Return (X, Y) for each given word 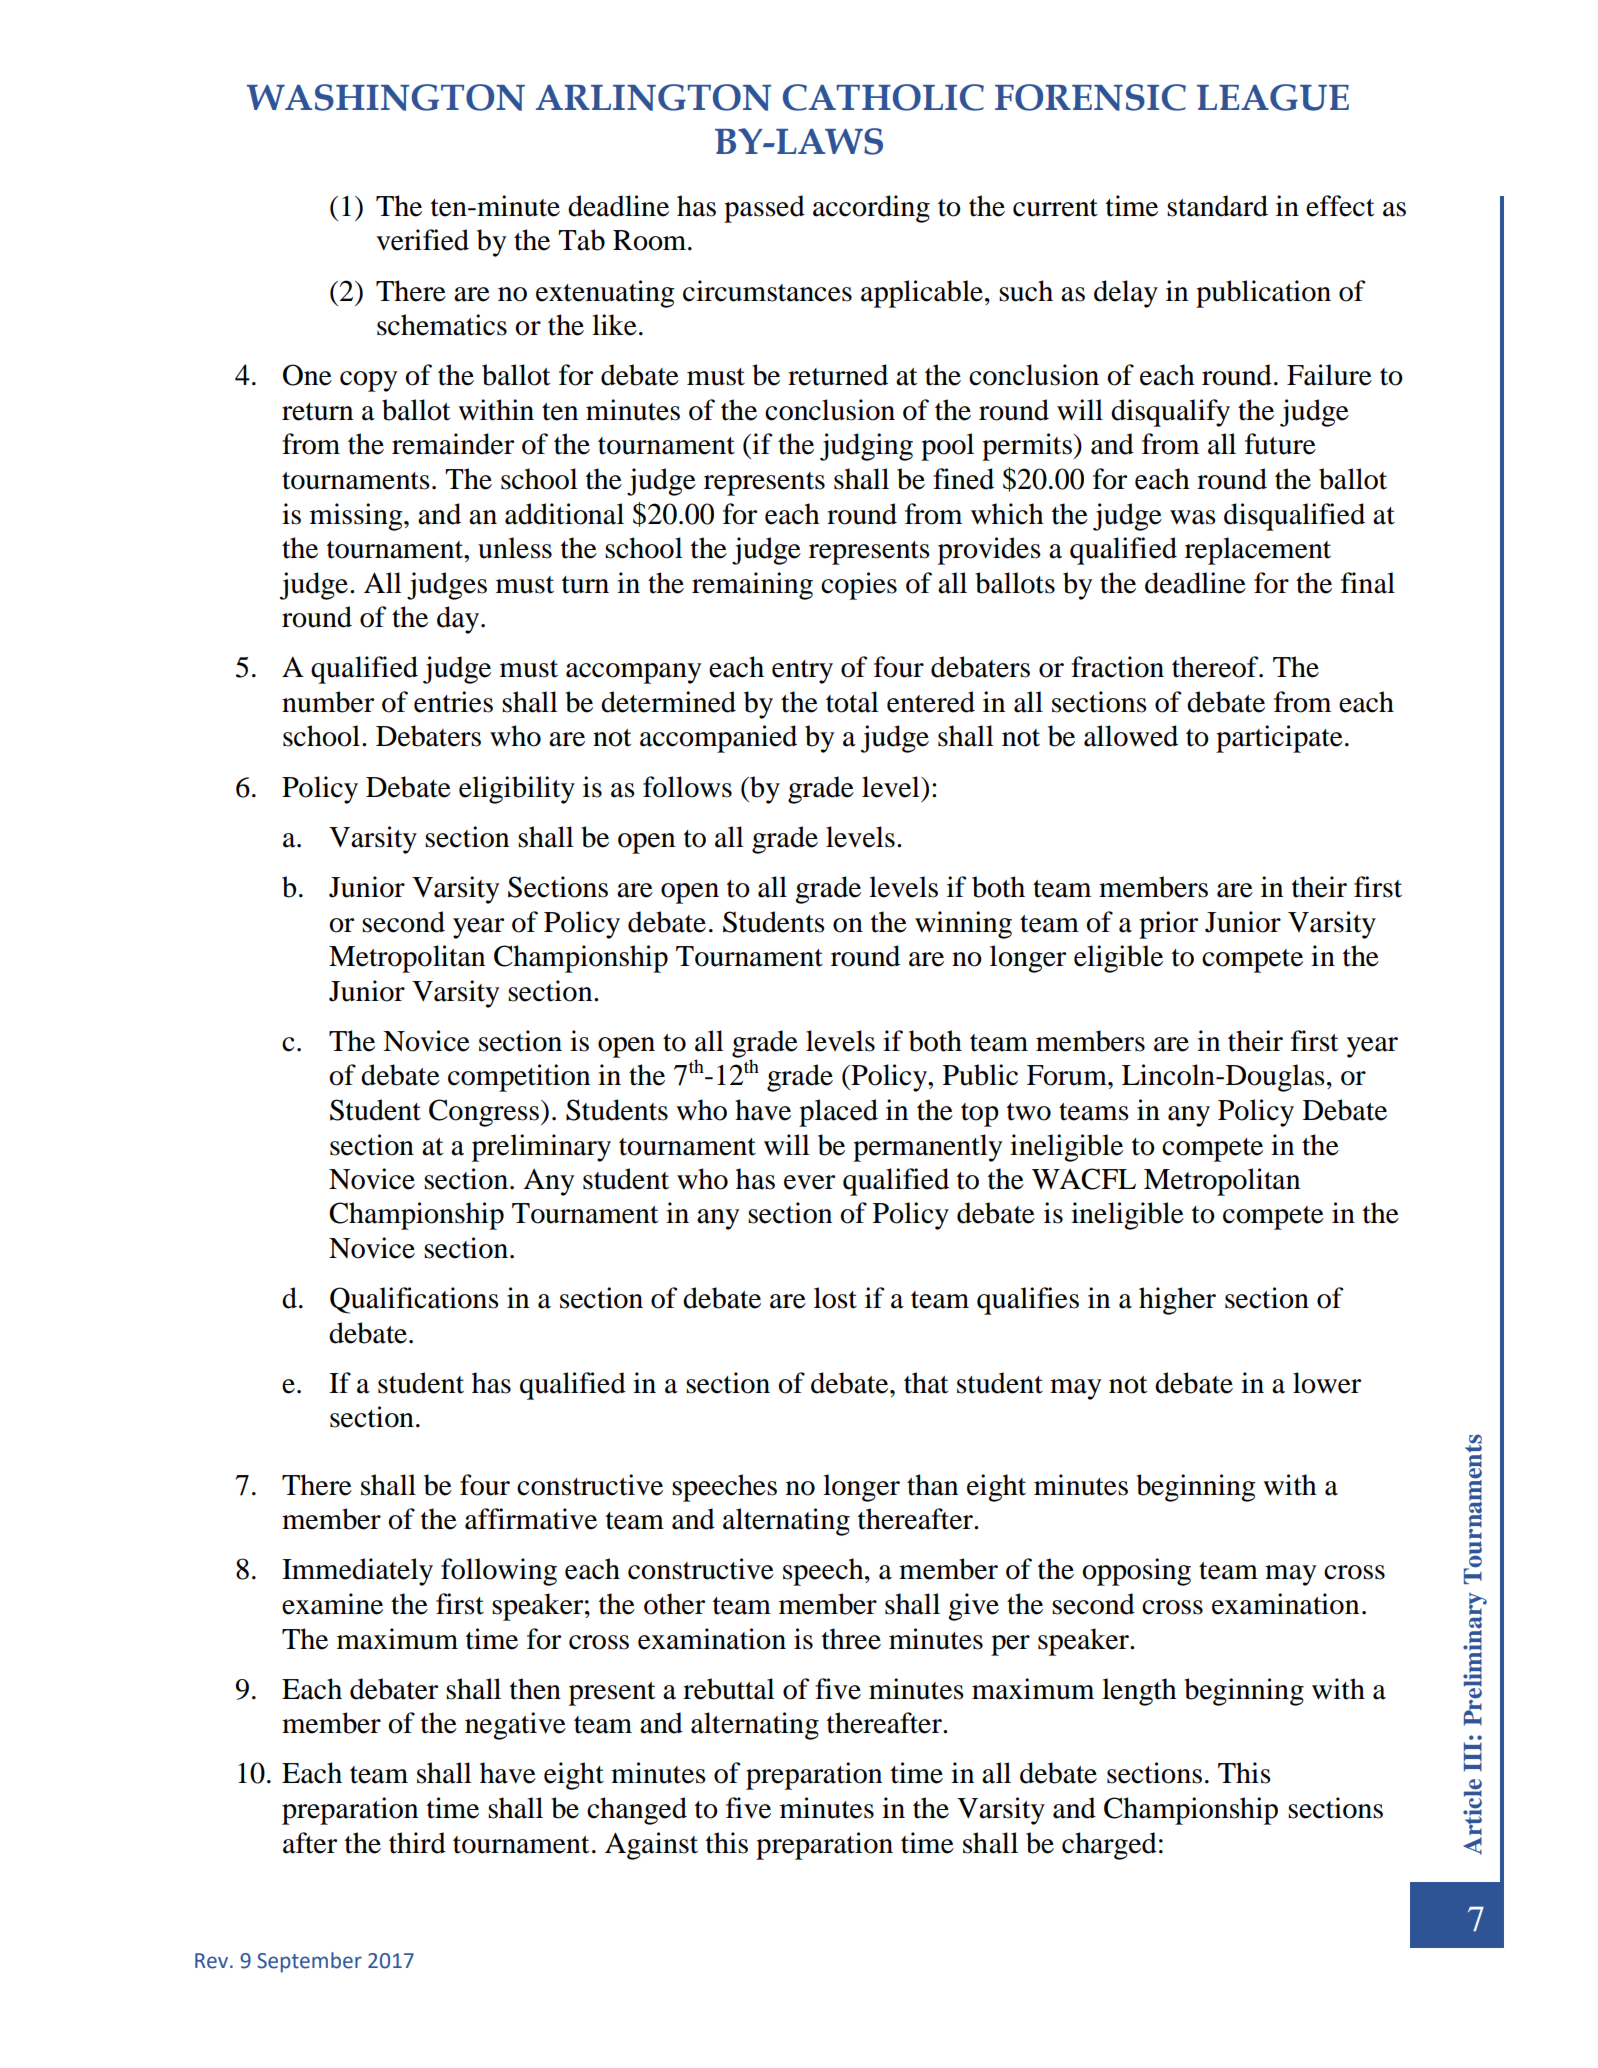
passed (764, 209)
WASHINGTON (386, 97)
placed (838, 1113)
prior (1168, 925)
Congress (484, 1113)
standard (1217, 206)
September (309, 1962)
